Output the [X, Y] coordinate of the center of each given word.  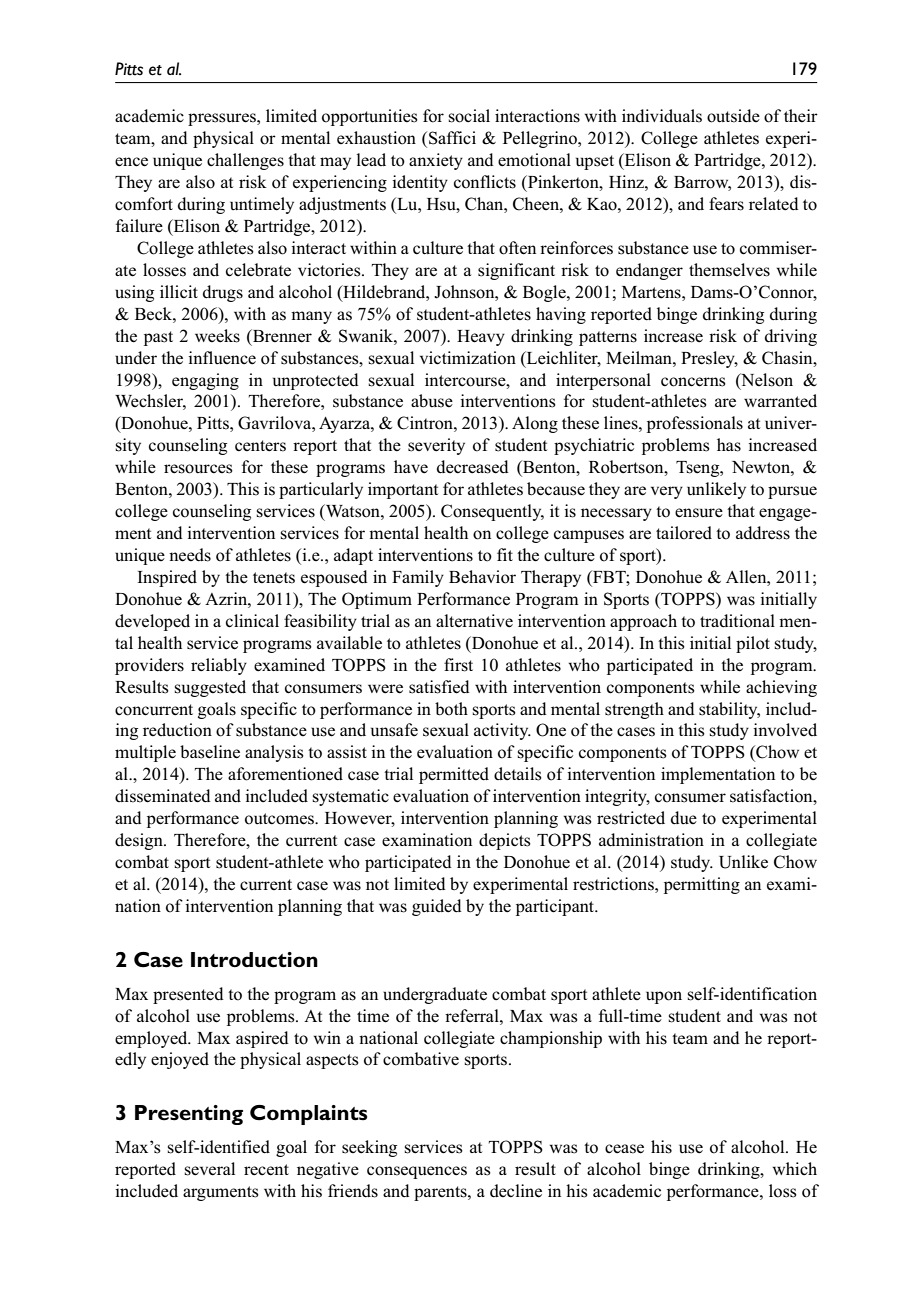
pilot [753, 644]
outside [733, 116]
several [210, 1169]
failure [139, 225]
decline [516, 1191]
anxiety [436, 161]
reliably [219, 666]
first [458, 665]
